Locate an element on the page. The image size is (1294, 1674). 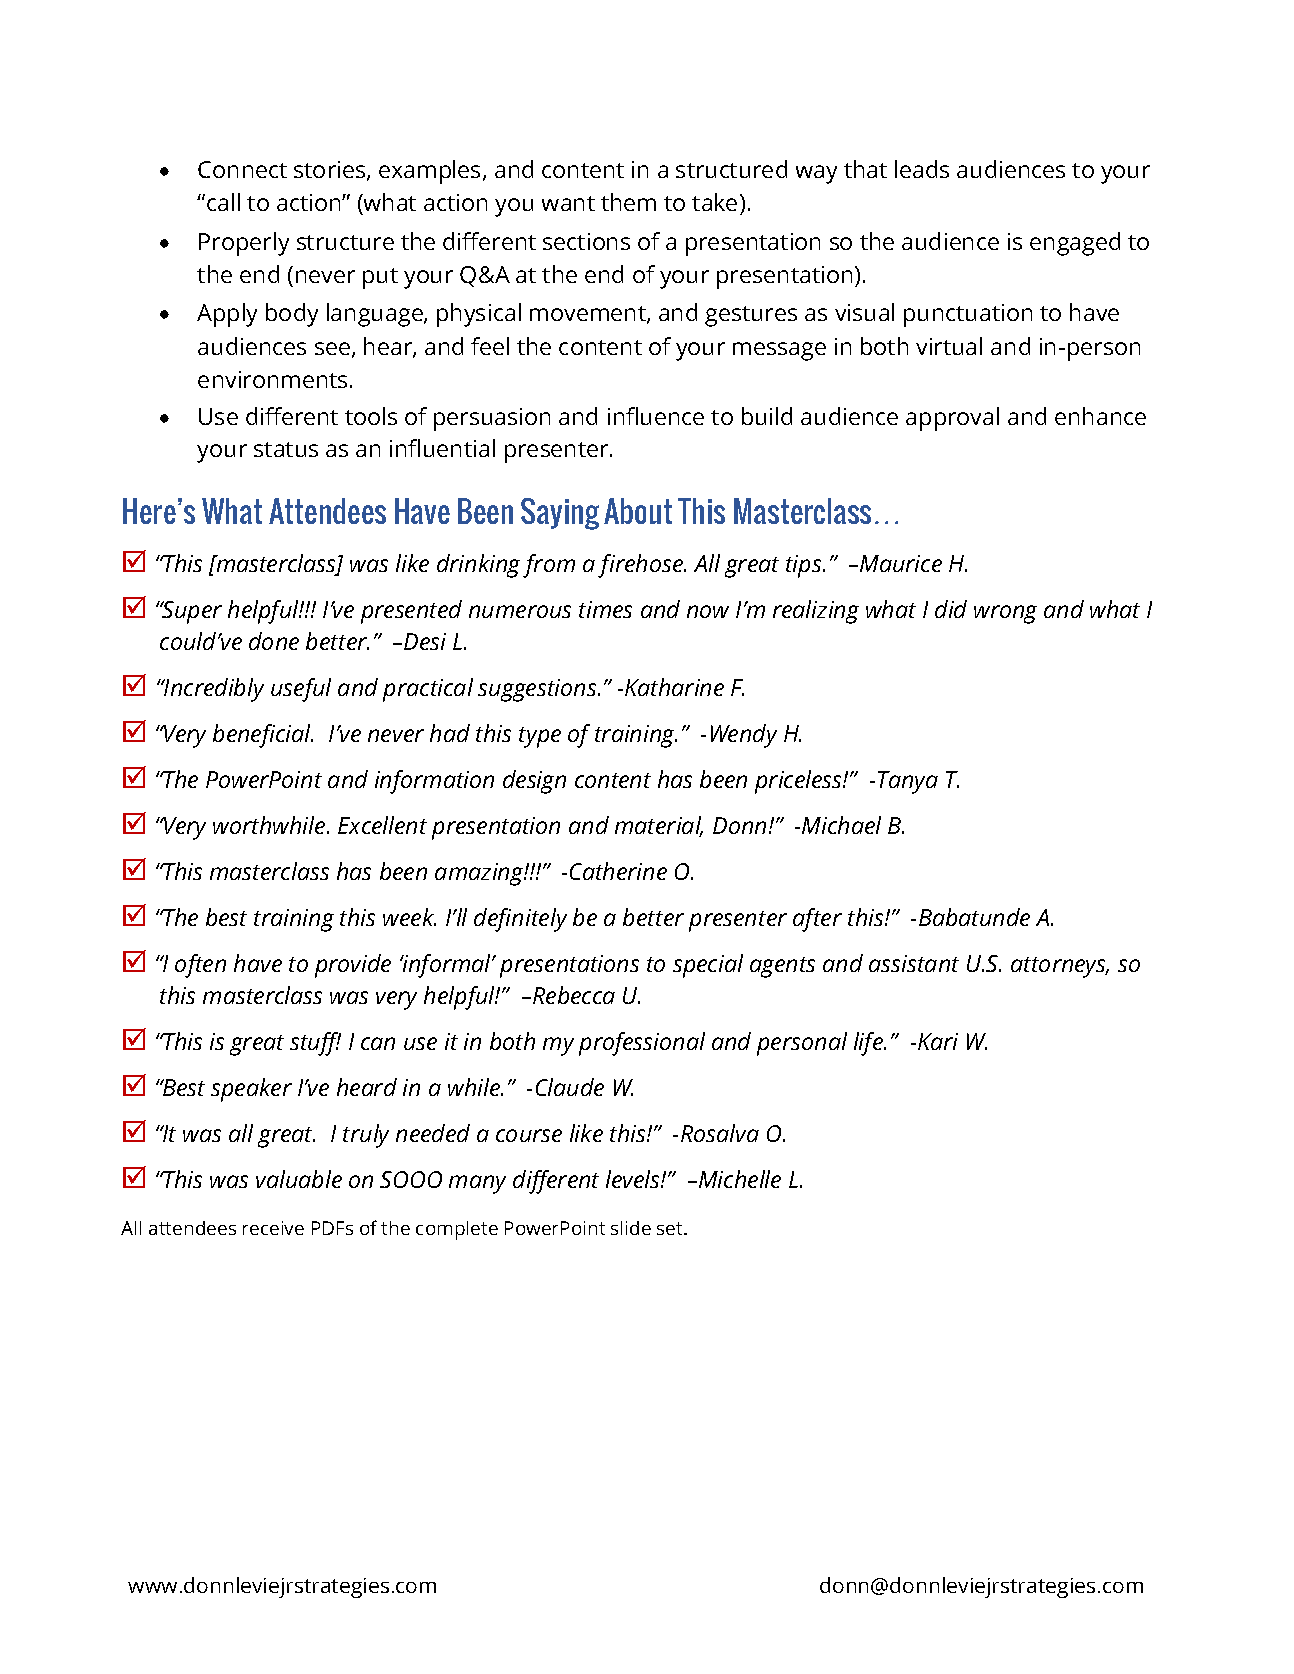
wrong is located at coordinates (1005, 614).
